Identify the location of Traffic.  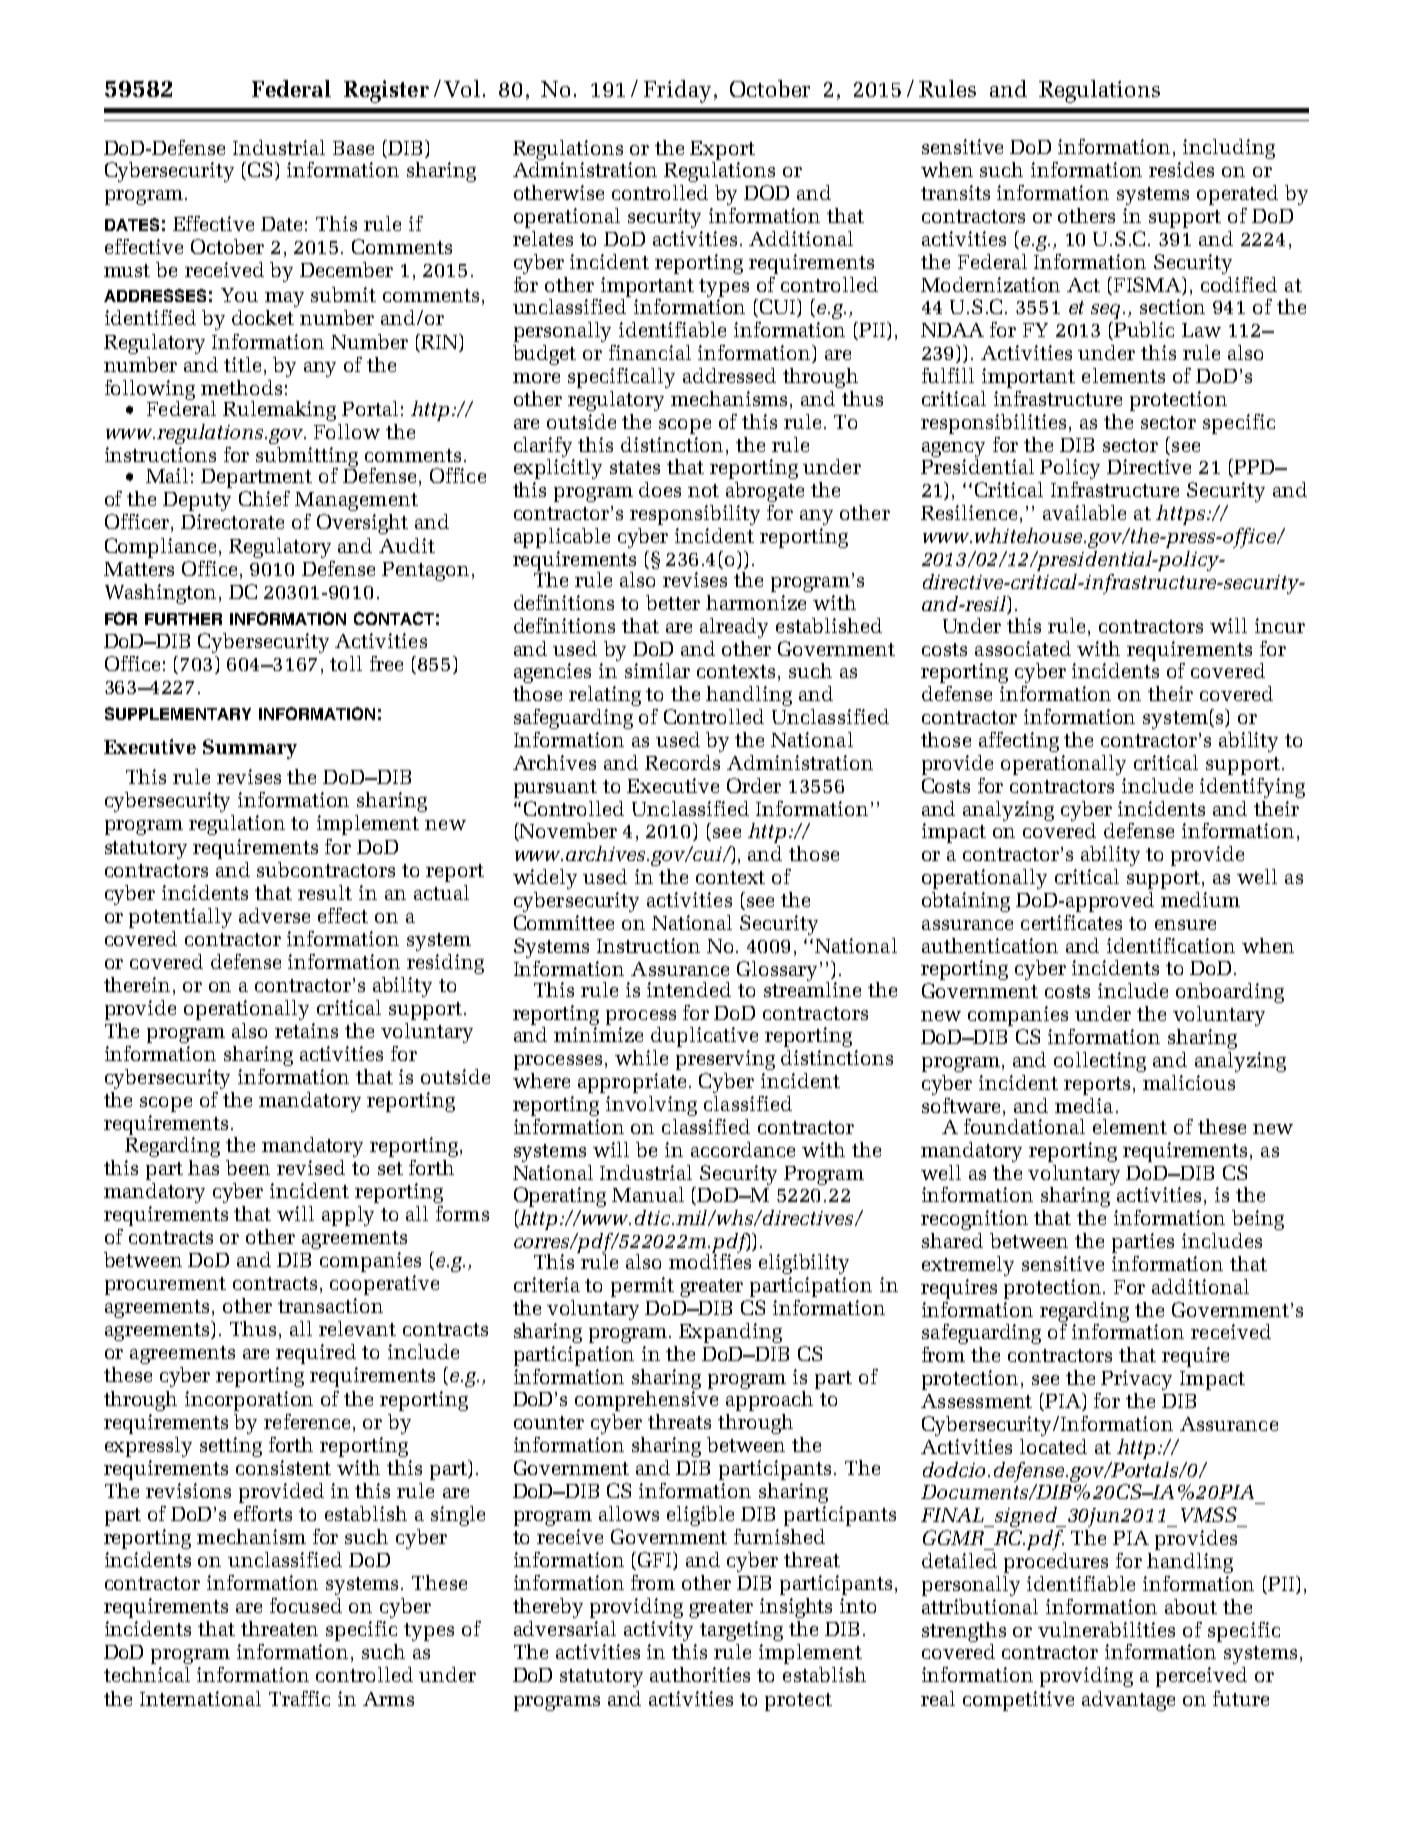
(299, 1698).
